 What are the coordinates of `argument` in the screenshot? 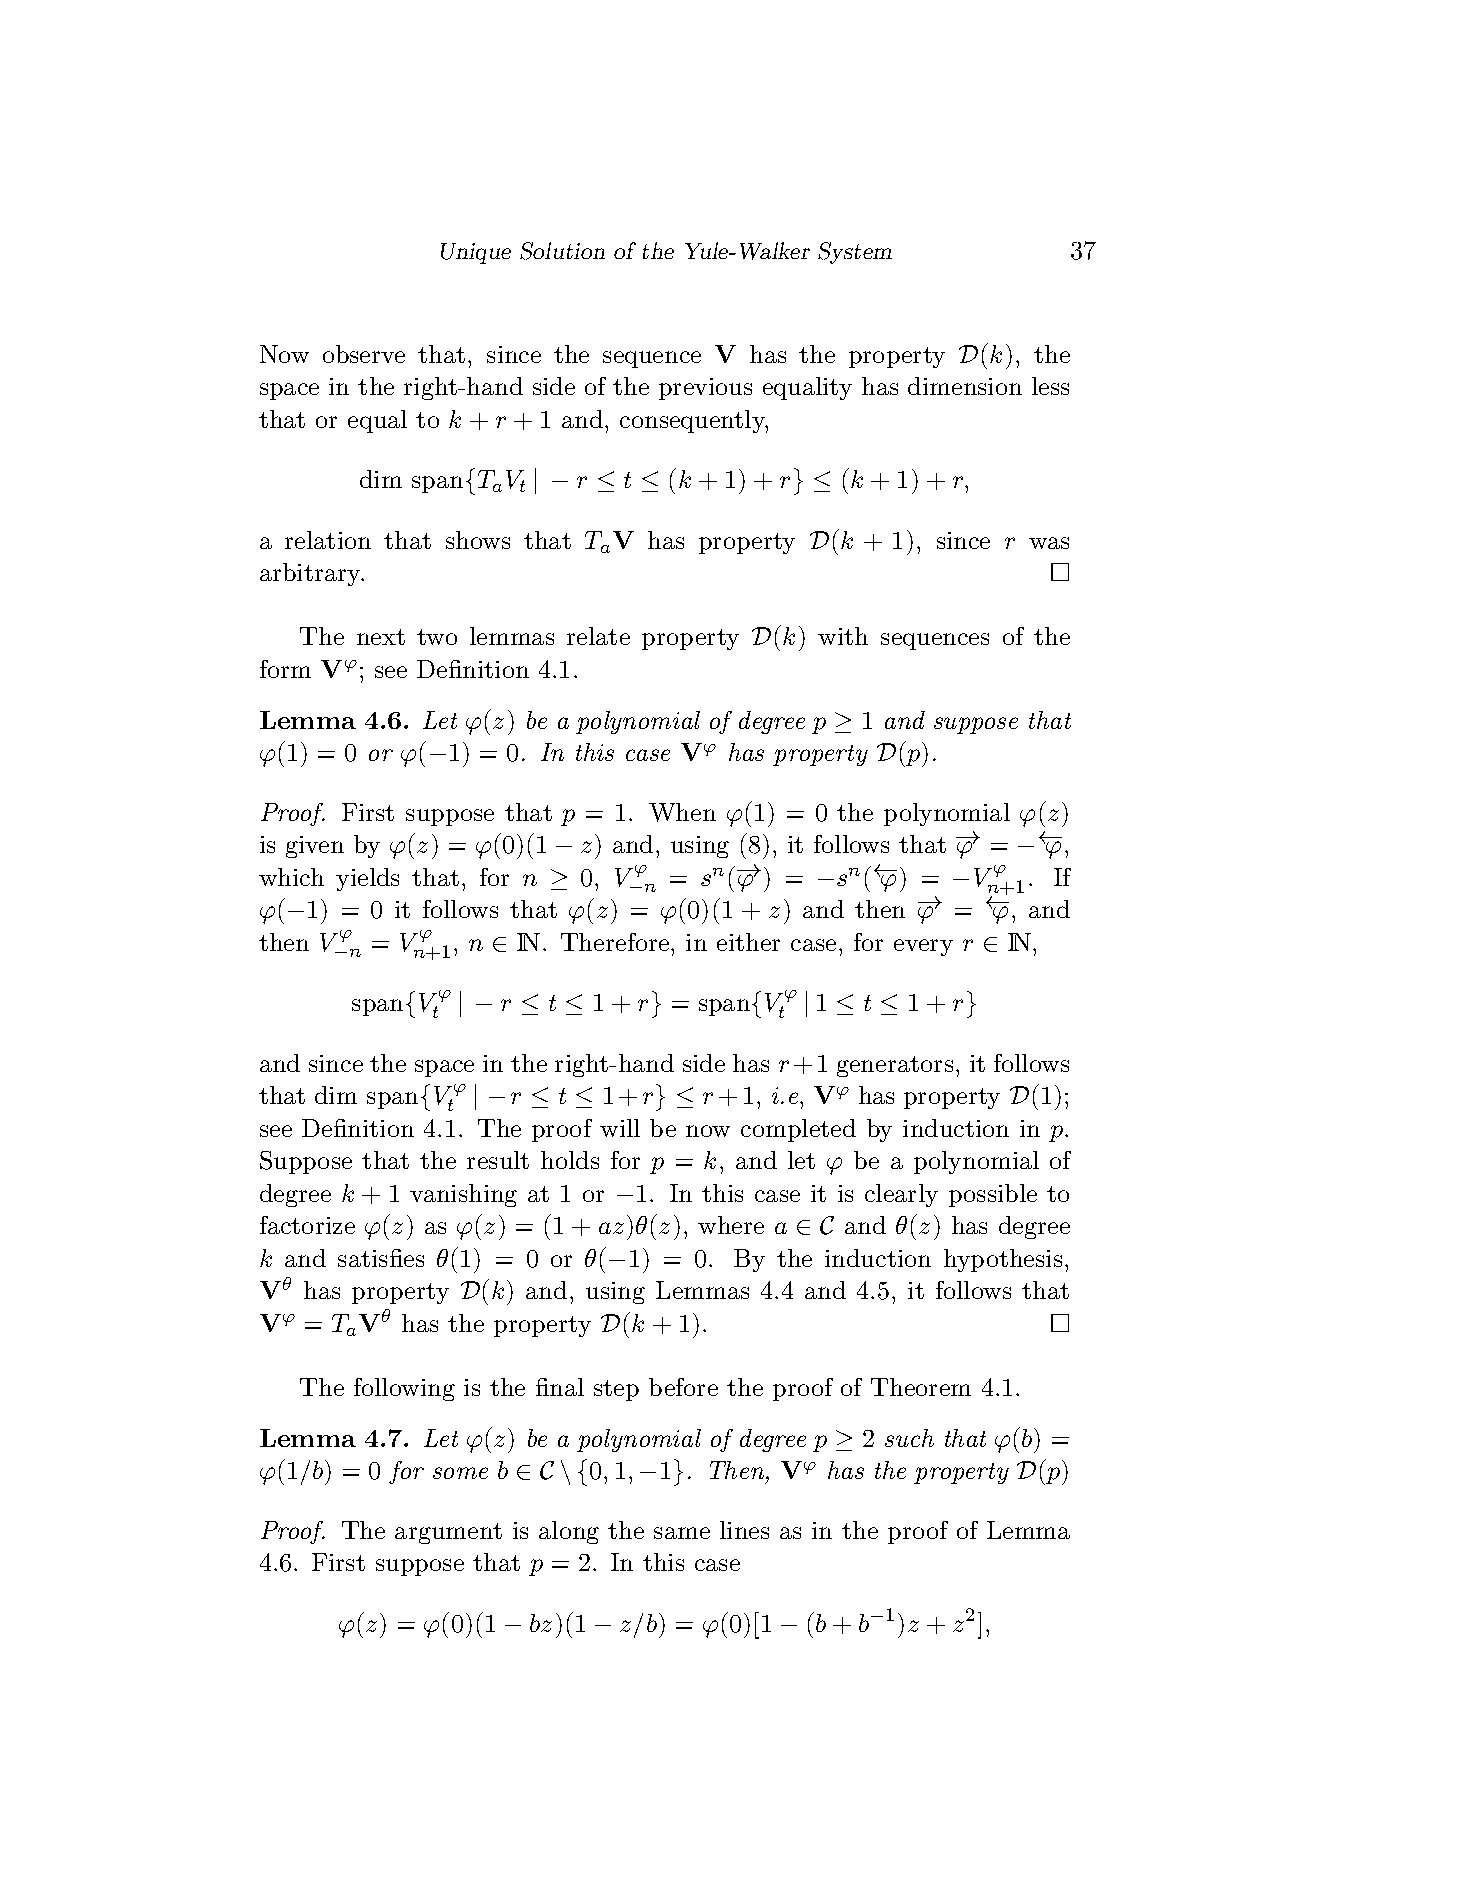 It's located at (448, 1533).
